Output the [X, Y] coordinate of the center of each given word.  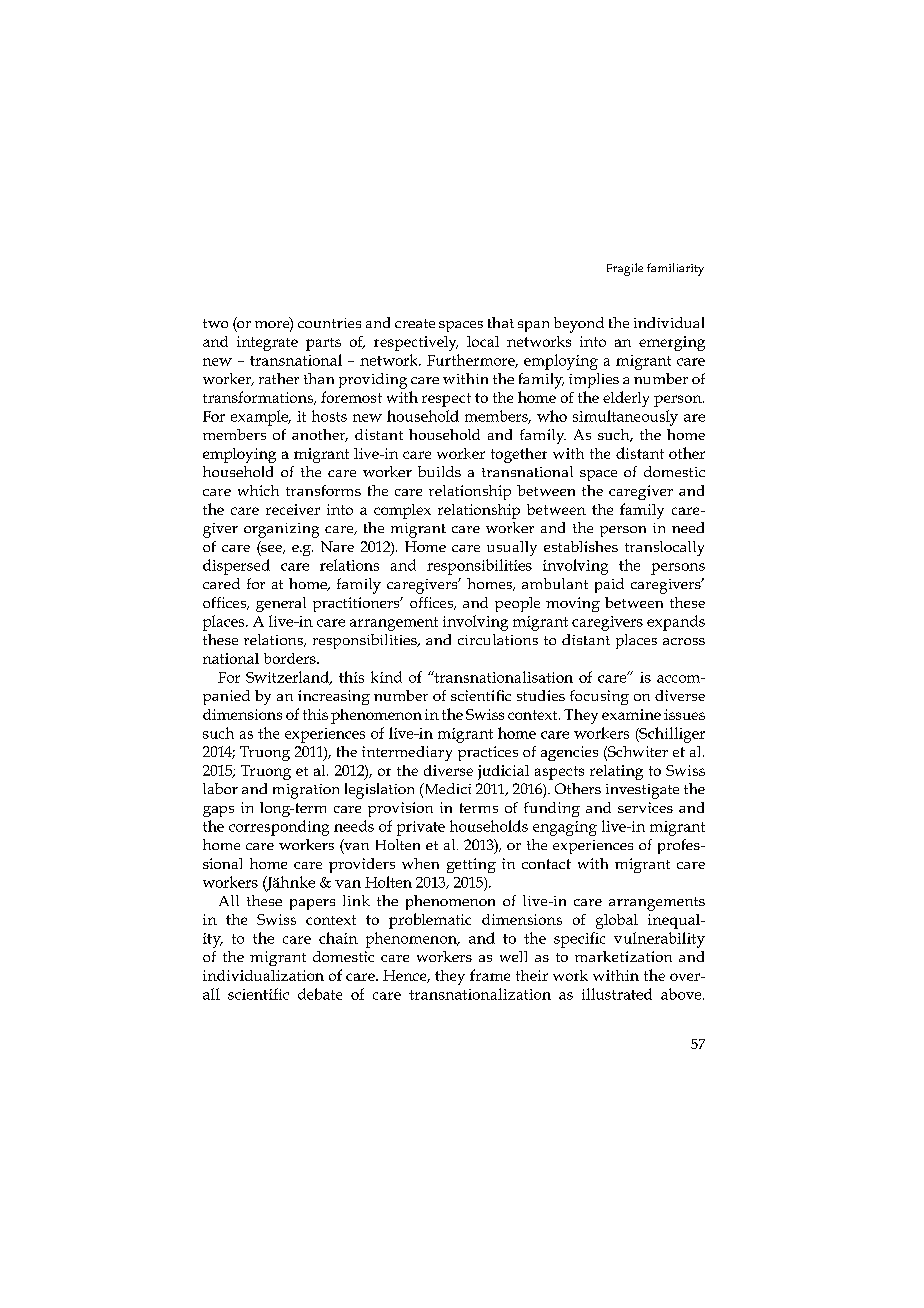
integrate [267, 343]
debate [320, 994]
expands [676, 623]
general [281, 604]
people [517, 604]
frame [490, 975]
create [415, 323]
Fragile [625, 269]
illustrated [617, 994]
